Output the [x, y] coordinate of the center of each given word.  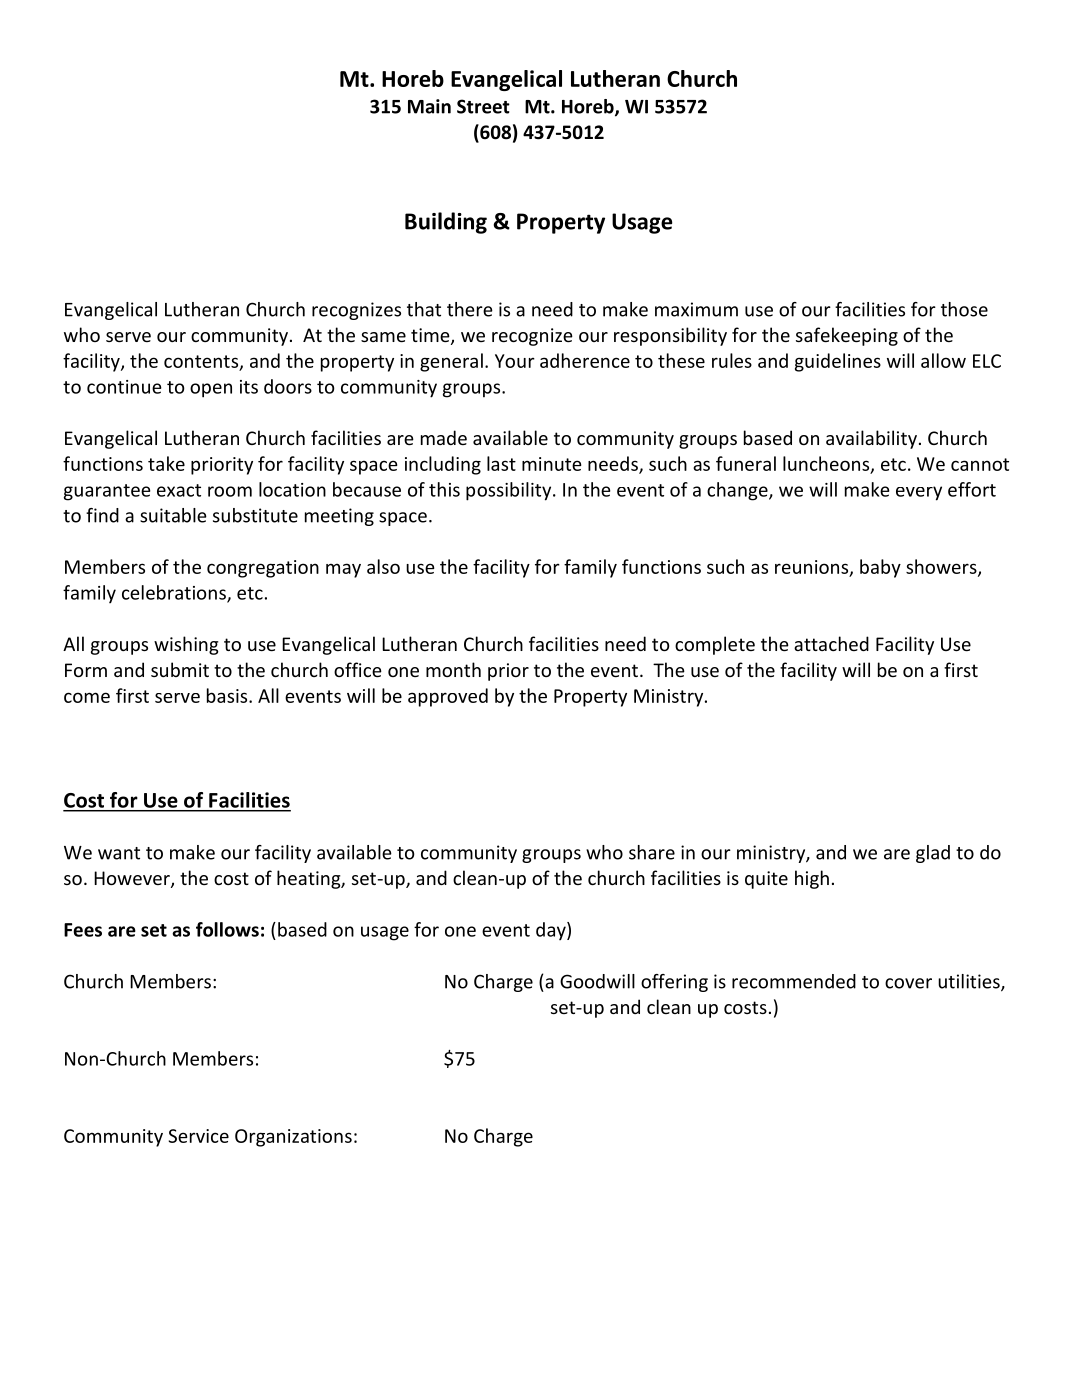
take [166, 463]
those [964, 309]
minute [552, 464]
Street [483, 106]
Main [429, 106]
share [652, 852]
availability [871, 439]
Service [198, 1136]
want [119, 853]
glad [933, 854]
